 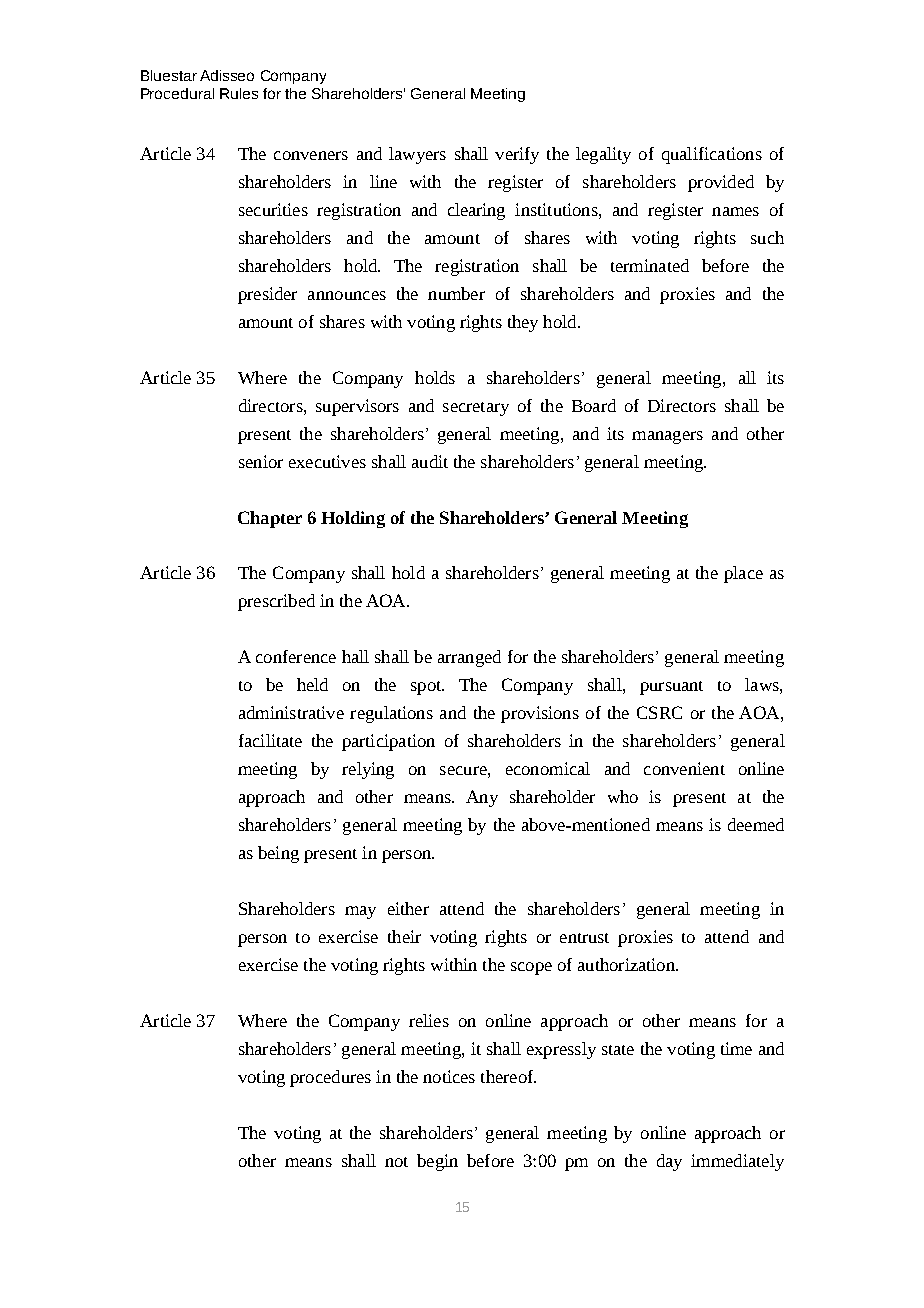 What do you see at coordinates (469, 658) in the screenshot?
I see `arranged` at bounding box center [469, 658].
